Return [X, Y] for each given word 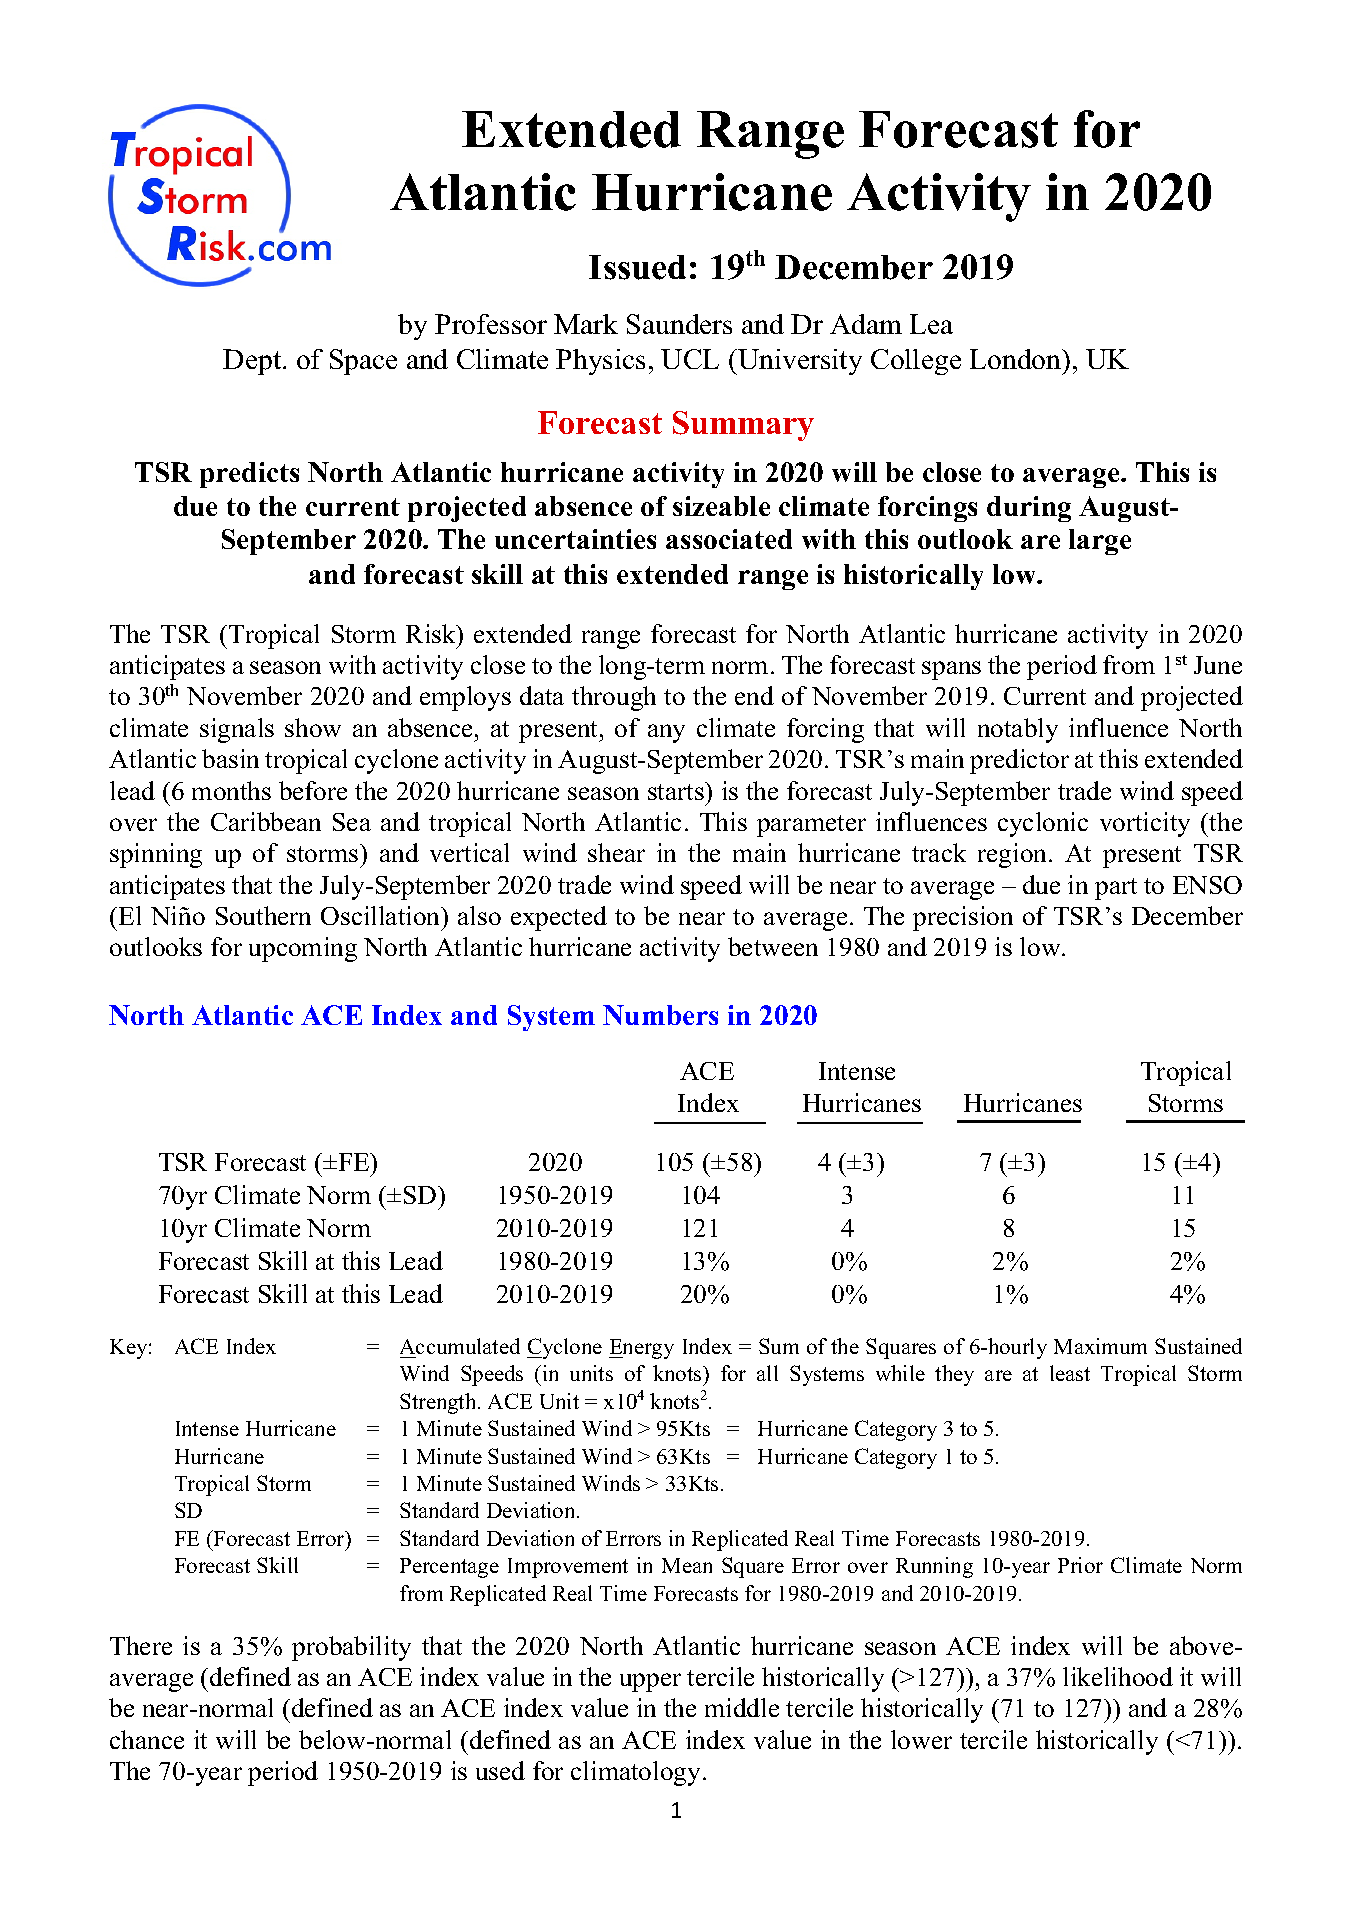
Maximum [1100, 1346]
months [231, 790]
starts [677, 791]
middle [742, 1707]
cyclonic [1043, 824]
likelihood [1118, 1676]
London [1017, 359]
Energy [641, 1349]
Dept [253, 362]
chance [147, 1739]
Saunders [679, 324]
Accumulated [460, 1346]
